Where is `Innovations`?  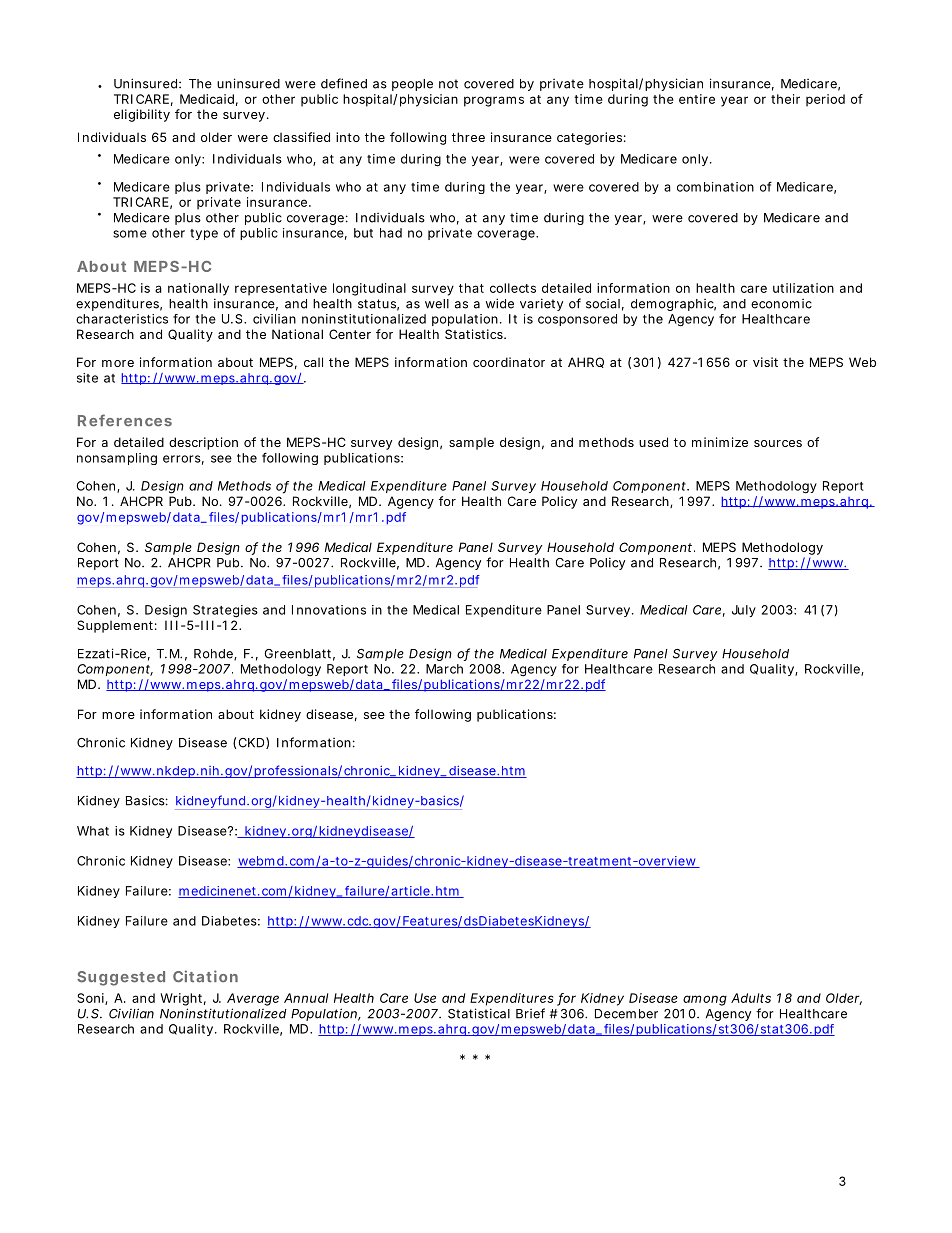
Innovations is located at coordinates (329, 610).
